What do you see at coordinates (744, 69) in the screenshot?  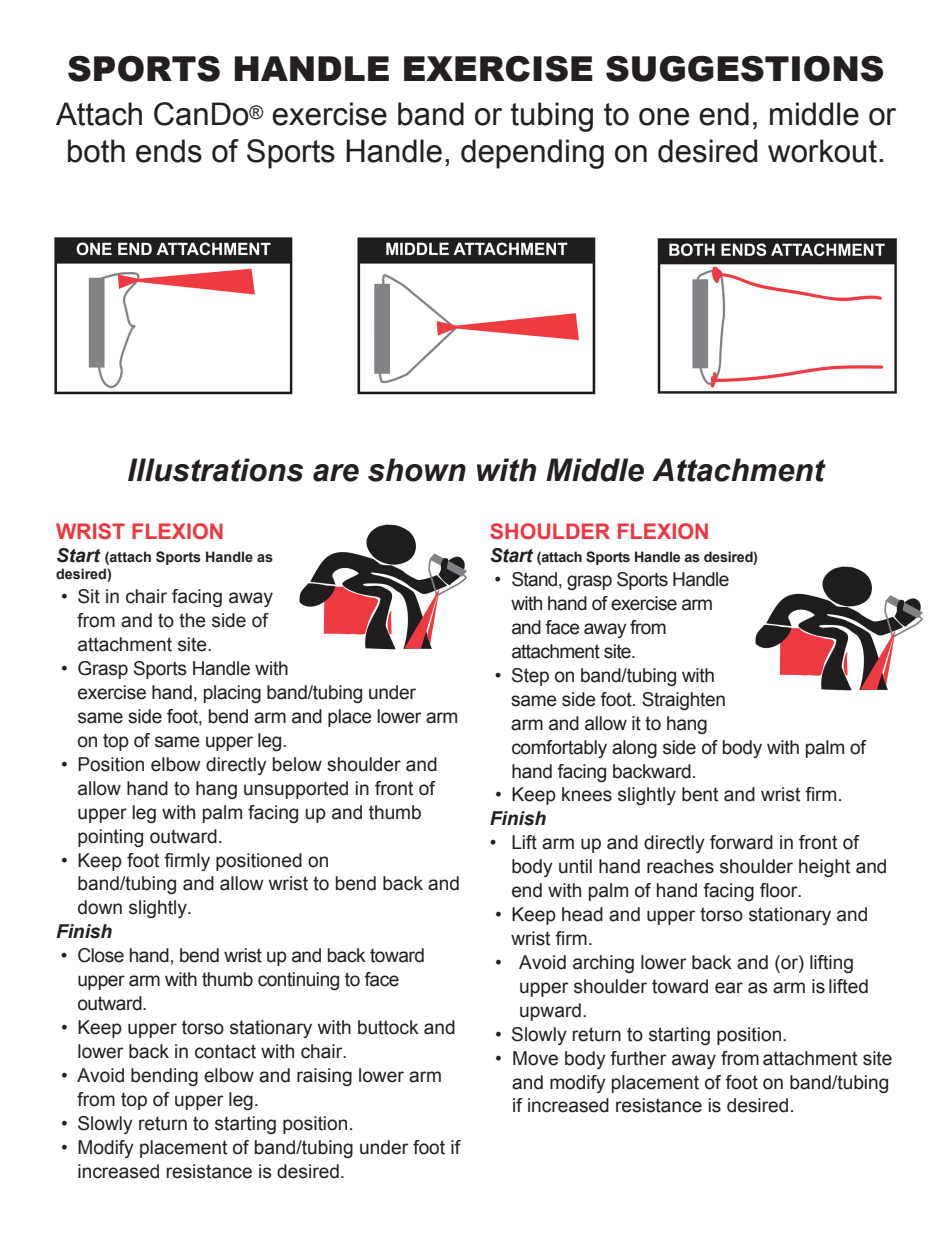 I see `SUGGESTIONS` at bounding box center [744, 69].
